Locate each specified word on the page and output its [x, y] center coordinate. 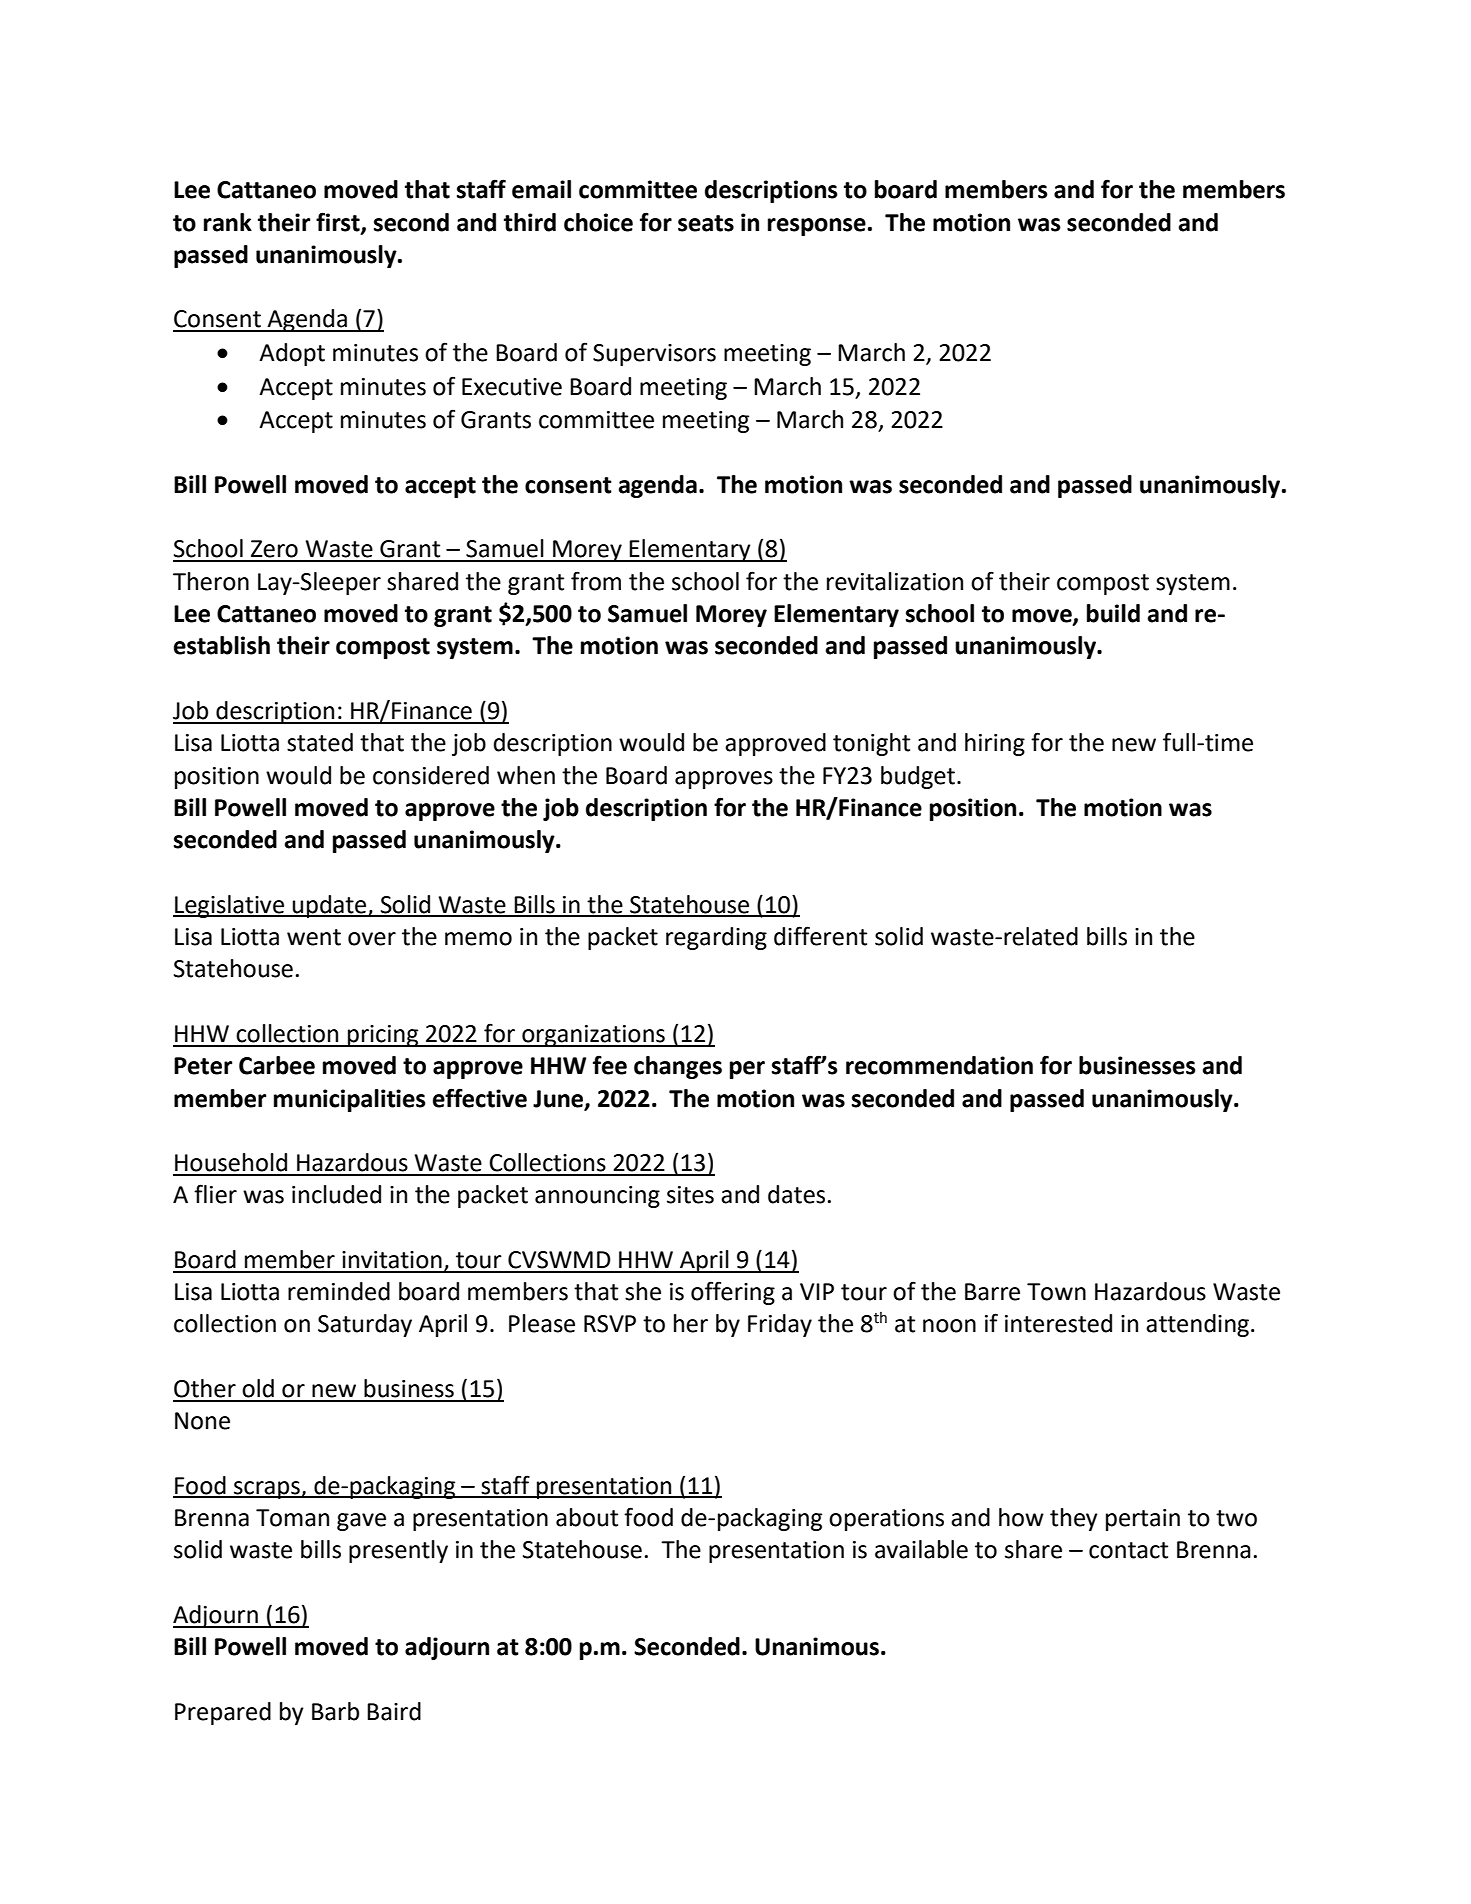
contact [1128, 1550]
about [587, 1517]
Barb [335, 1711]
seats [706, 223]
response [817, 227]
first [339, 222]
